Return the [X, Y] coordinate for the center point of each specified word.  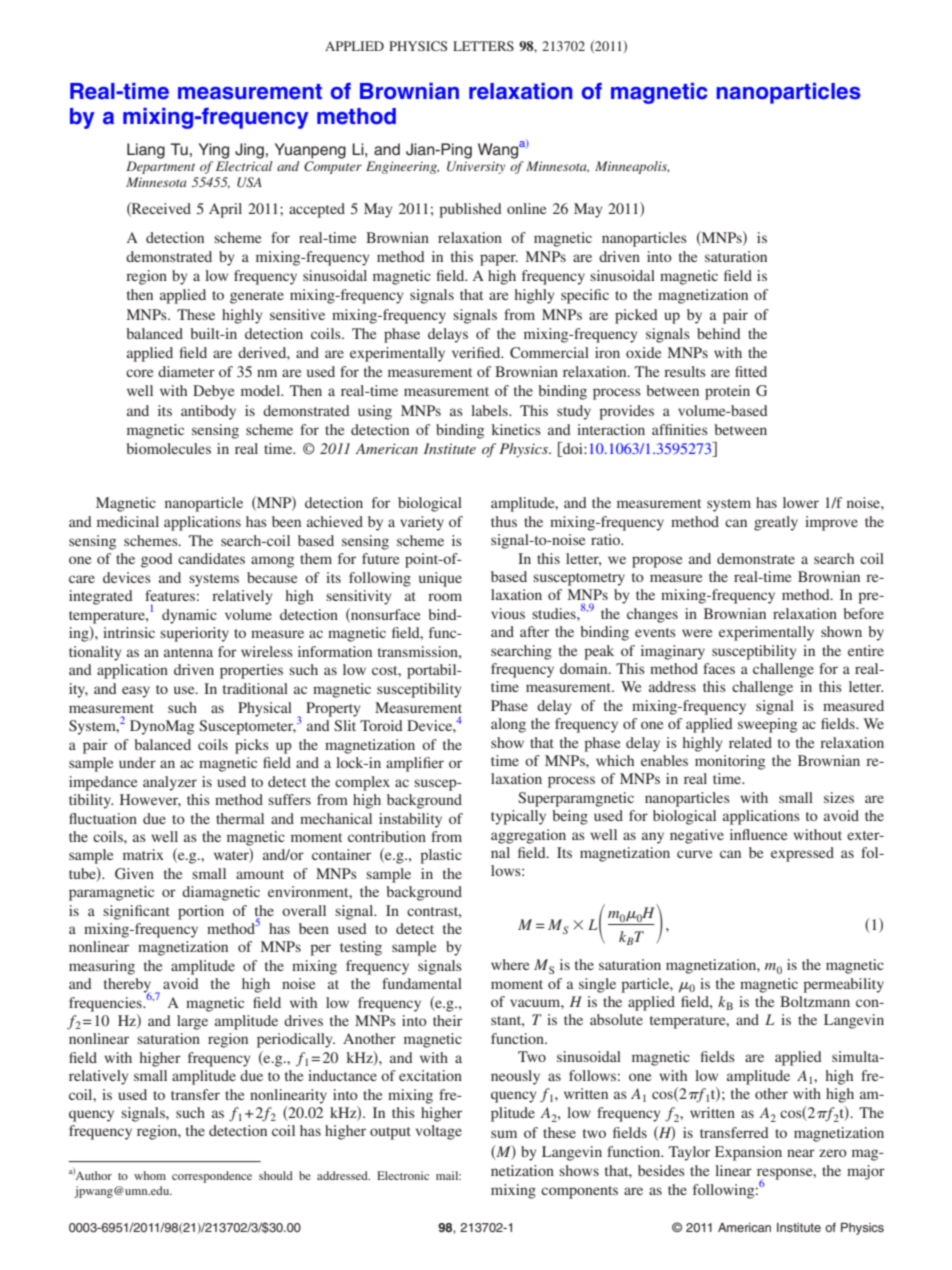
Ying [214, 151]
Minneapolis [632, 167]
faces [719, 668]
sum [504, 1134]
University [476, 167]
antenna [188, 652]
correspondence [212, 1177]
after [534, 631]
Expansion [748, 1153]
